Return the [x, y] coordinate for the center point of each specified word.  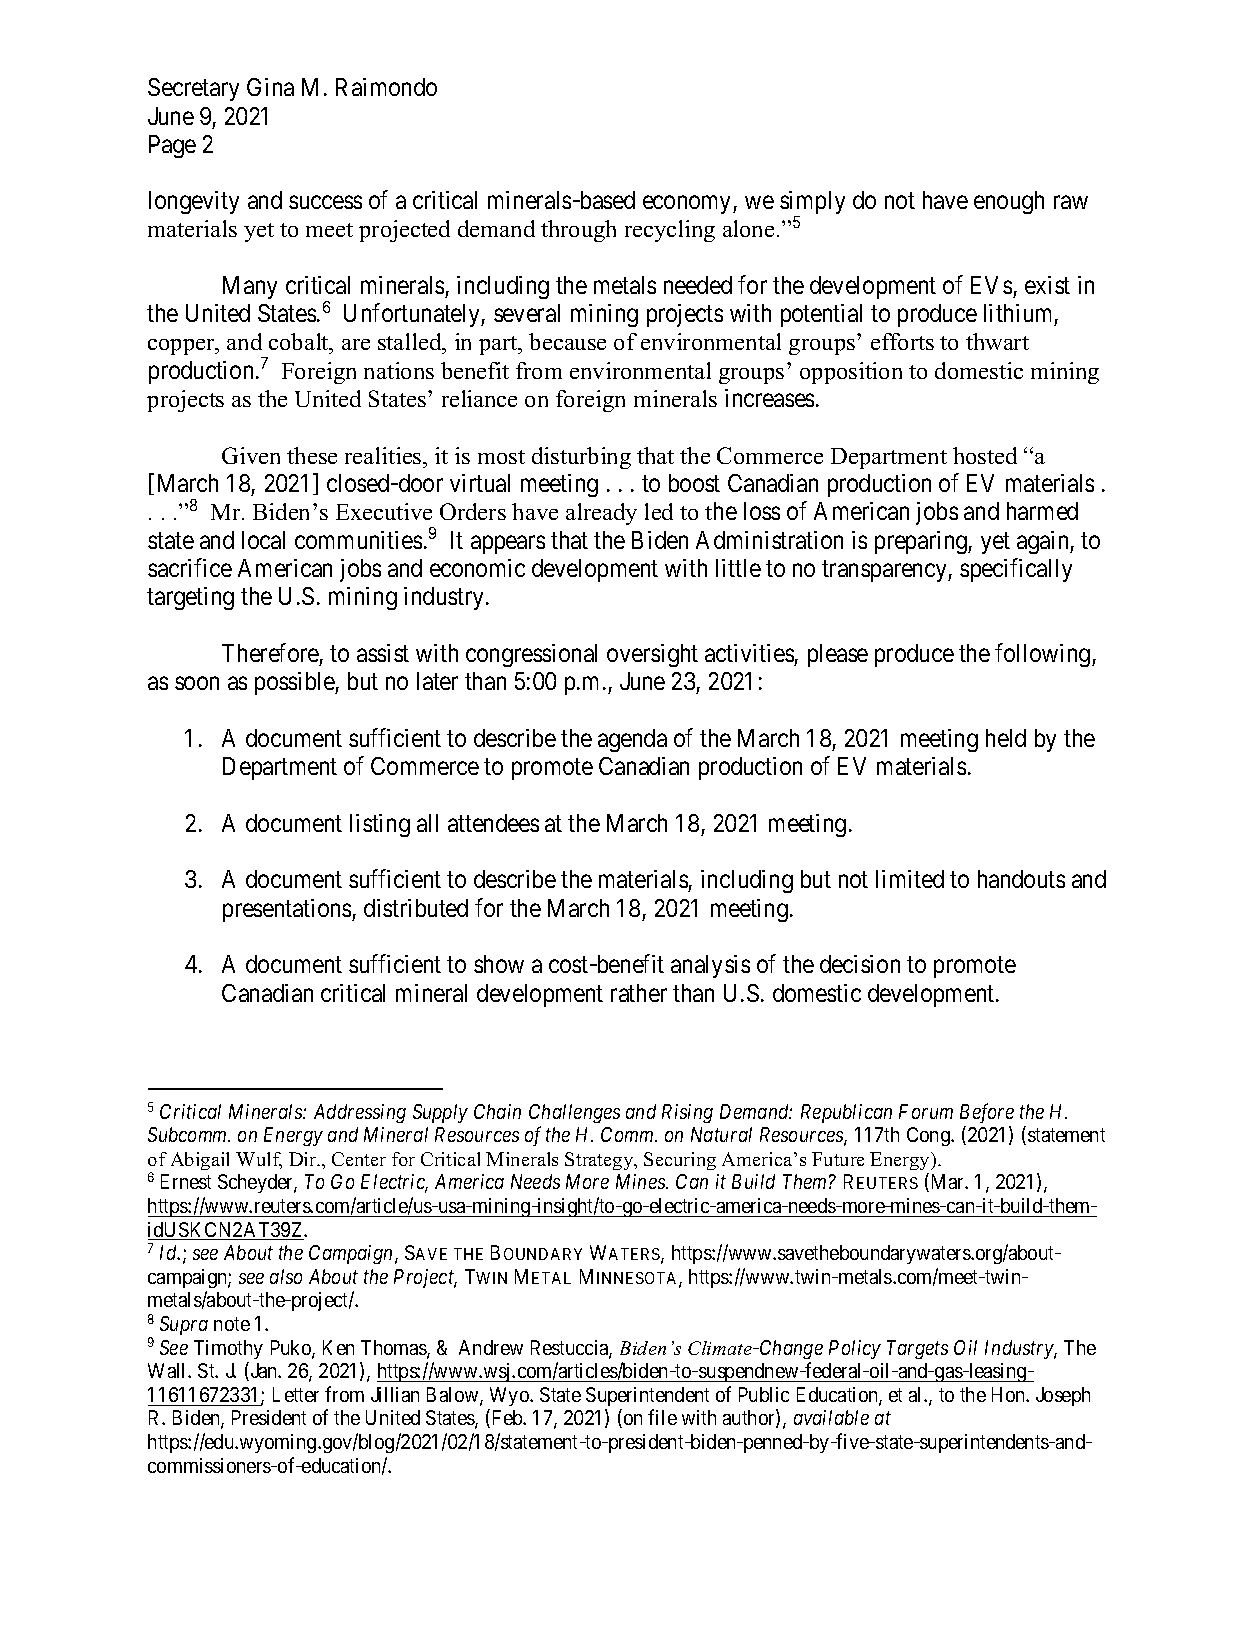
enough [1009, 202]
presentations [288, 910]
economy [688, 205]
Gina [270, 87]
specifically [1016, 570]
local [263, 540]
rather [639, 993]
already [601, 514]
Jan [263, 1372]
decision [860, 964]
